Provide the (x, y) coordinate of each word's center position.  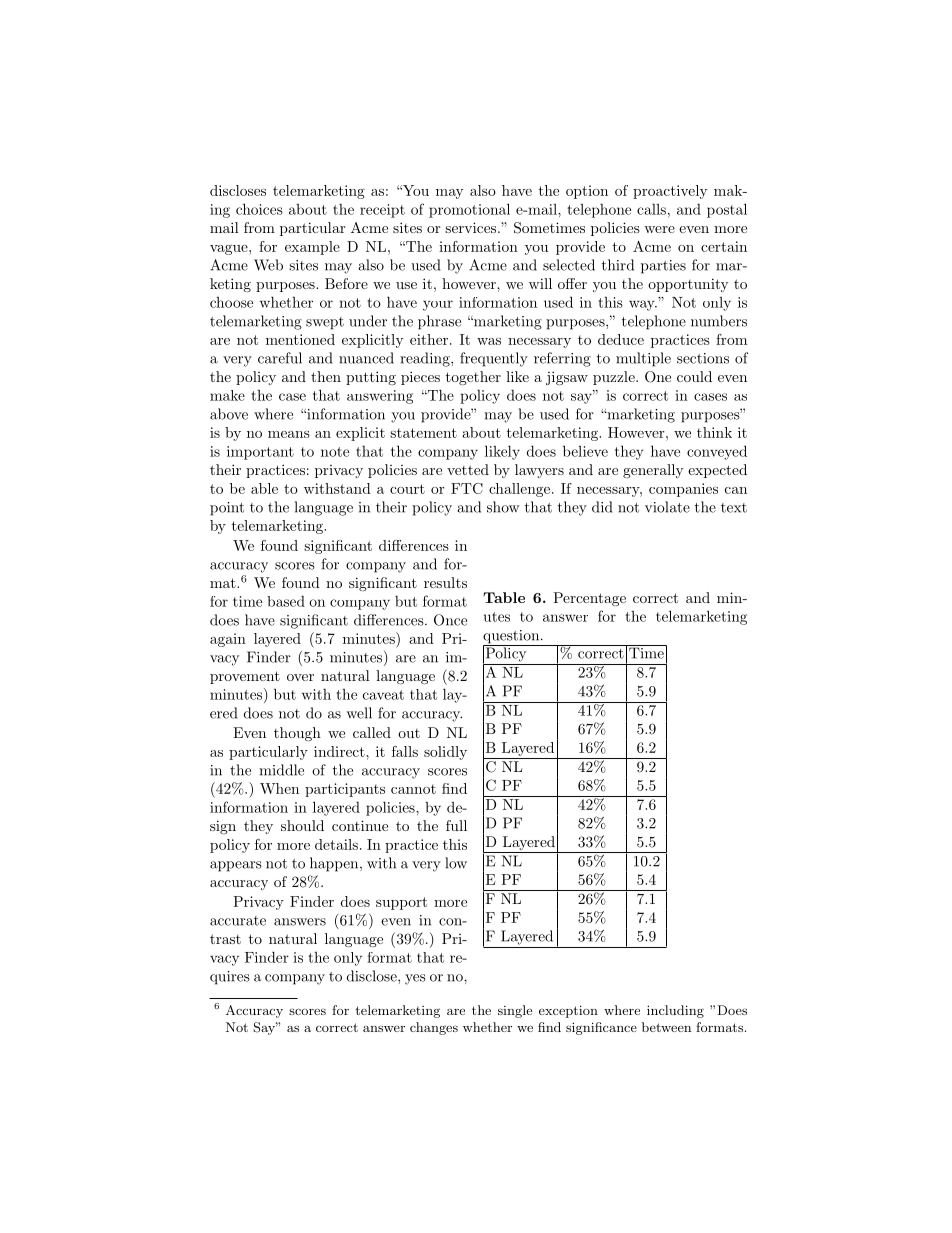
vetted (468, 469)
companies (683, 490)
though (297, 734)
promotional (469, 210)
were (659, 229)
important (260, 453)
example (312, 248)
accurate (238, 921)
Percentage (589, 599)
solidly (445, 753)
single (515, 1011)
